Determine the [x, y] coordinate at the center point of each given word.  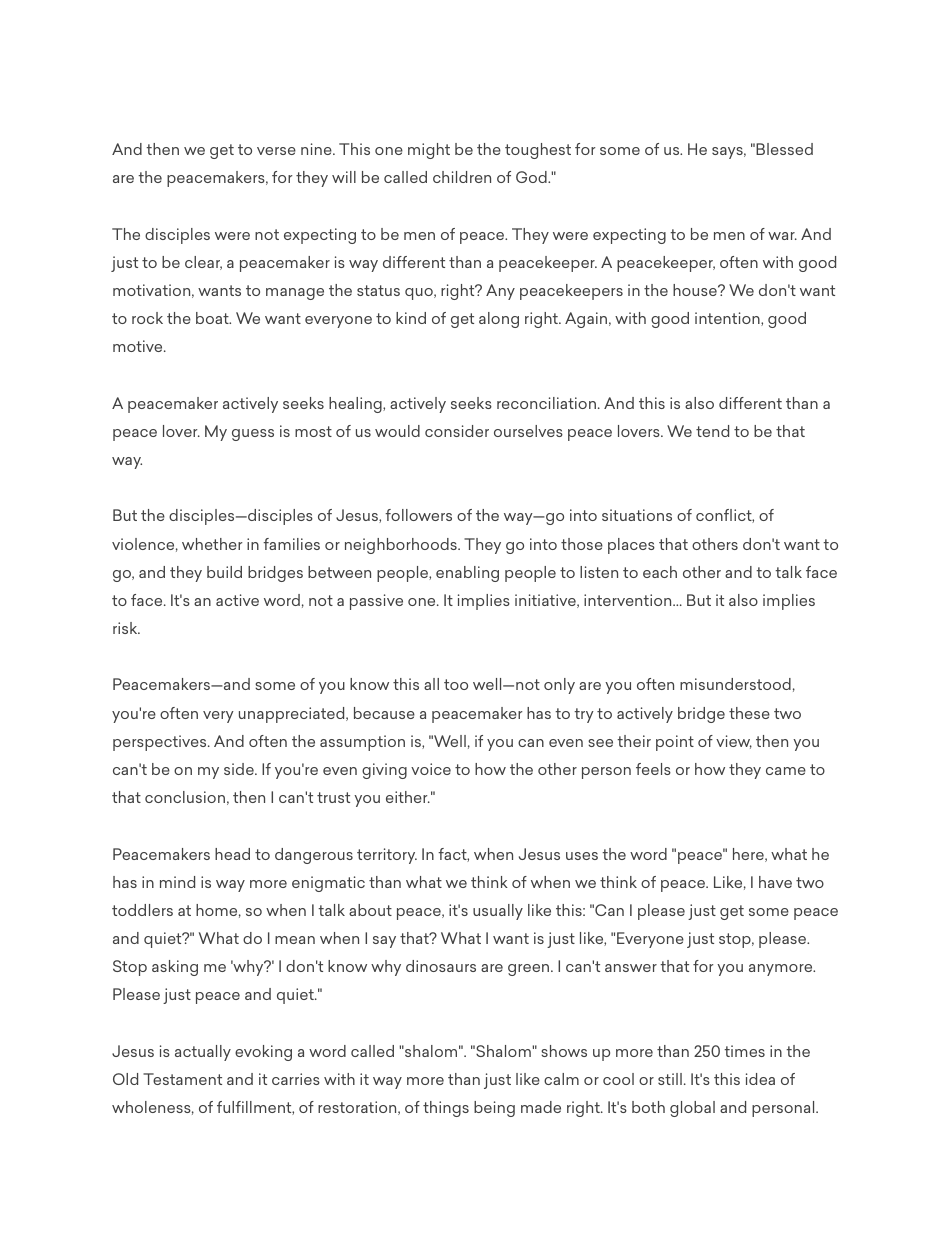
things [446, 1109]
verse [276, 151]
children [462, 177]
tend [712, 431]
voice [431, 769]
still [670, 1079]
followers [418, 515]
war [782, 236]
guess [253, 435]
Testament [182, 1079]
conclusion [185, 797]
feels [653, 769]
